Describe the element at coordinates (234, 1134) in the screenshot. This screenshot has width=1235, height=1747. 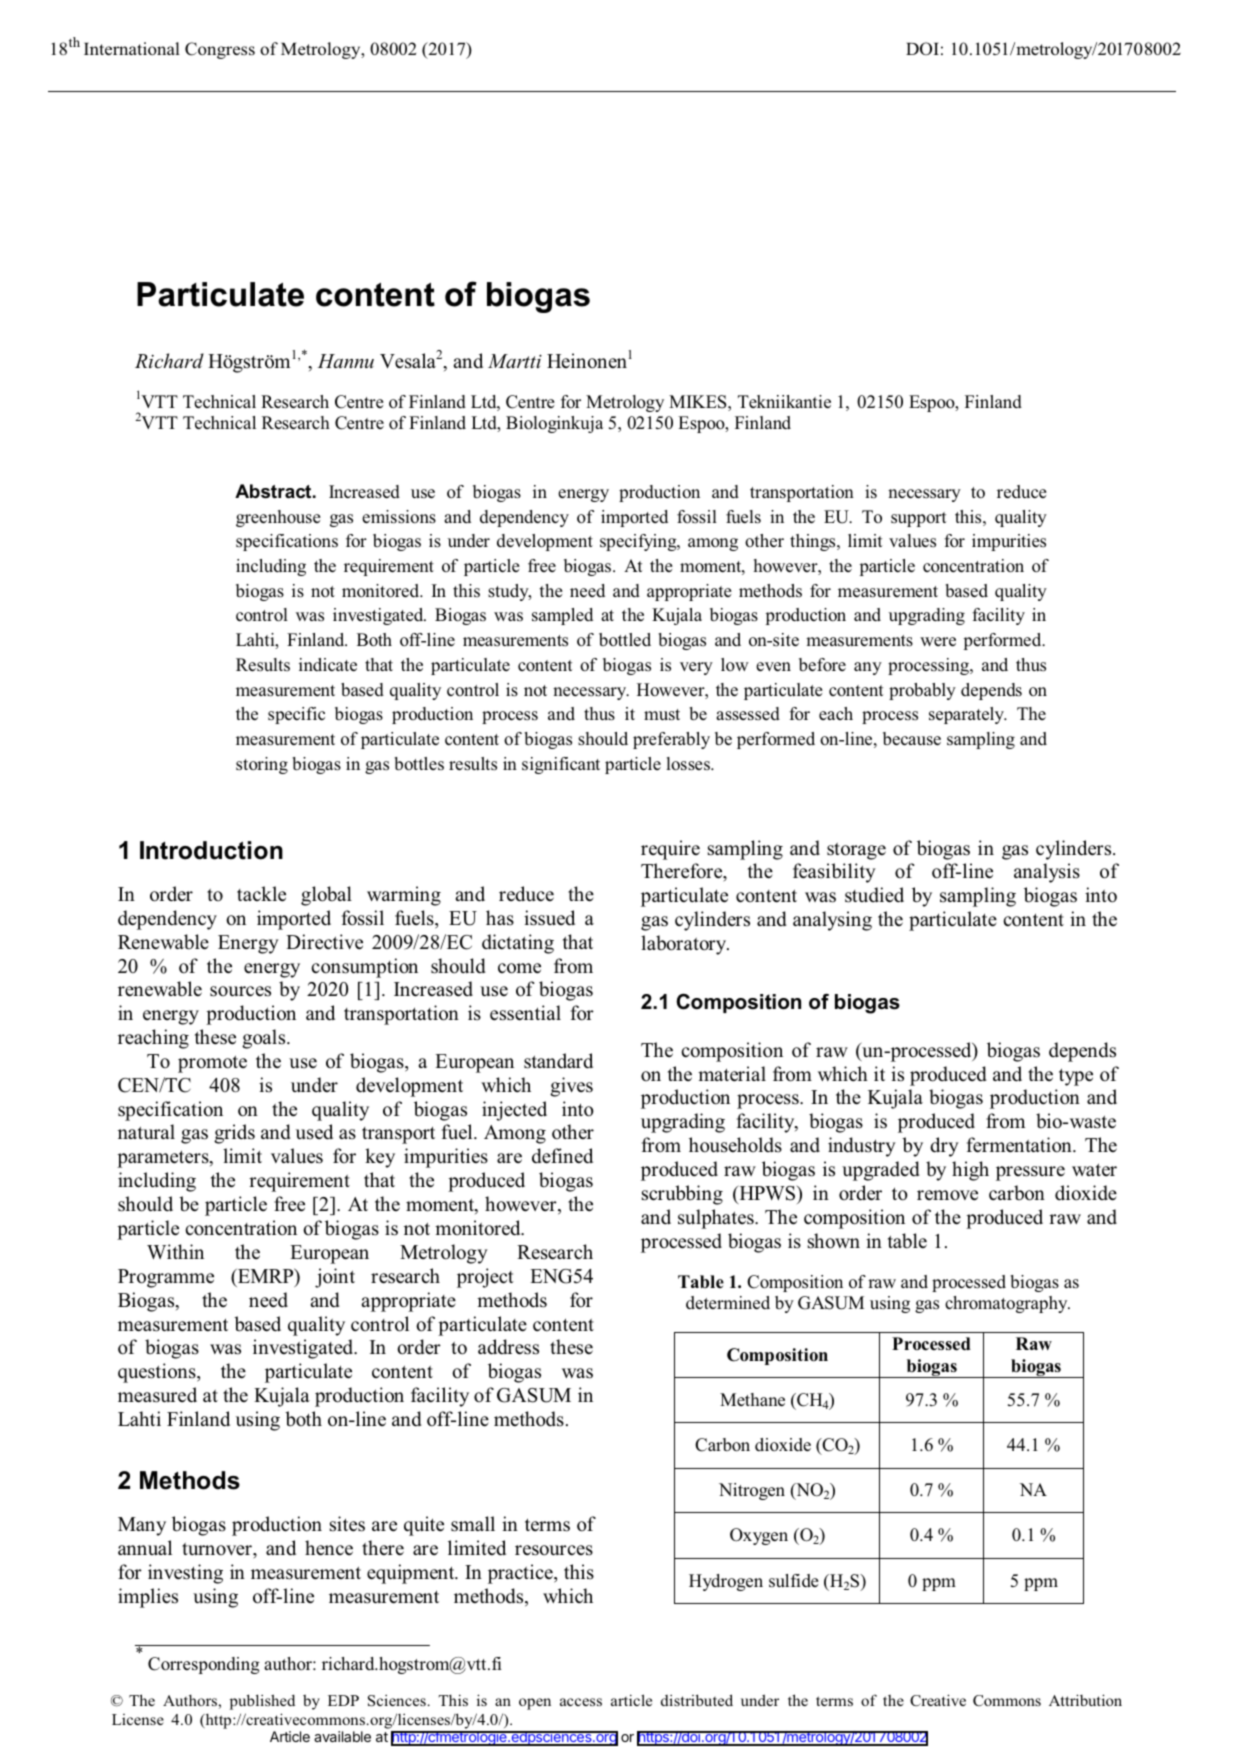
I see `grids` at that location.
